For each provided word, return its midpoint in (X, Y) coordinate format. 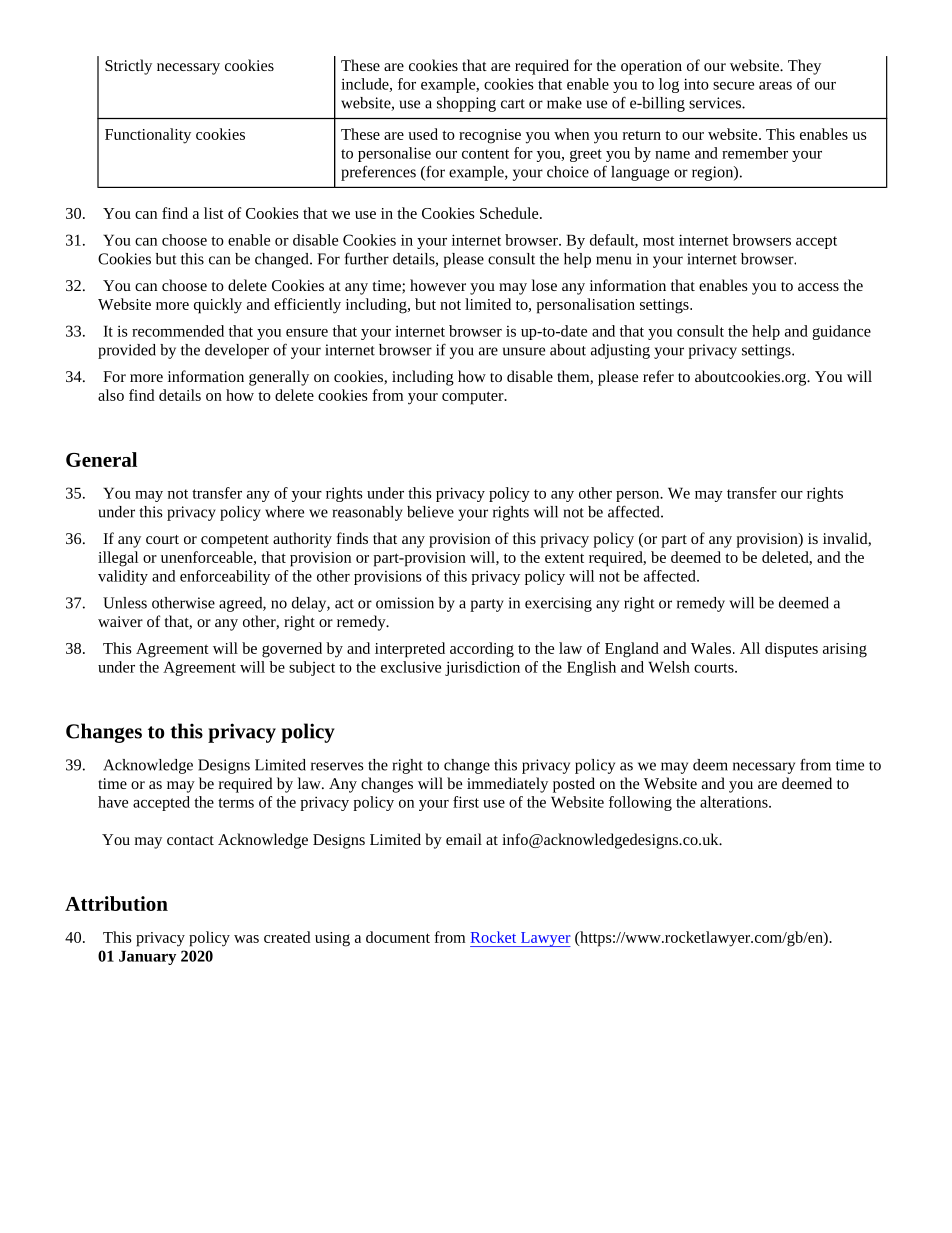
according (482, 650)
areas (775, 86)
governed (292, 650)
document (398, 937)
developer (237, 351)
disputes (791, 650)
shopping (466, 104)
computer (474, 398)
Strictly (128, 67)
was (246, 939)
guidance (841, 332)
